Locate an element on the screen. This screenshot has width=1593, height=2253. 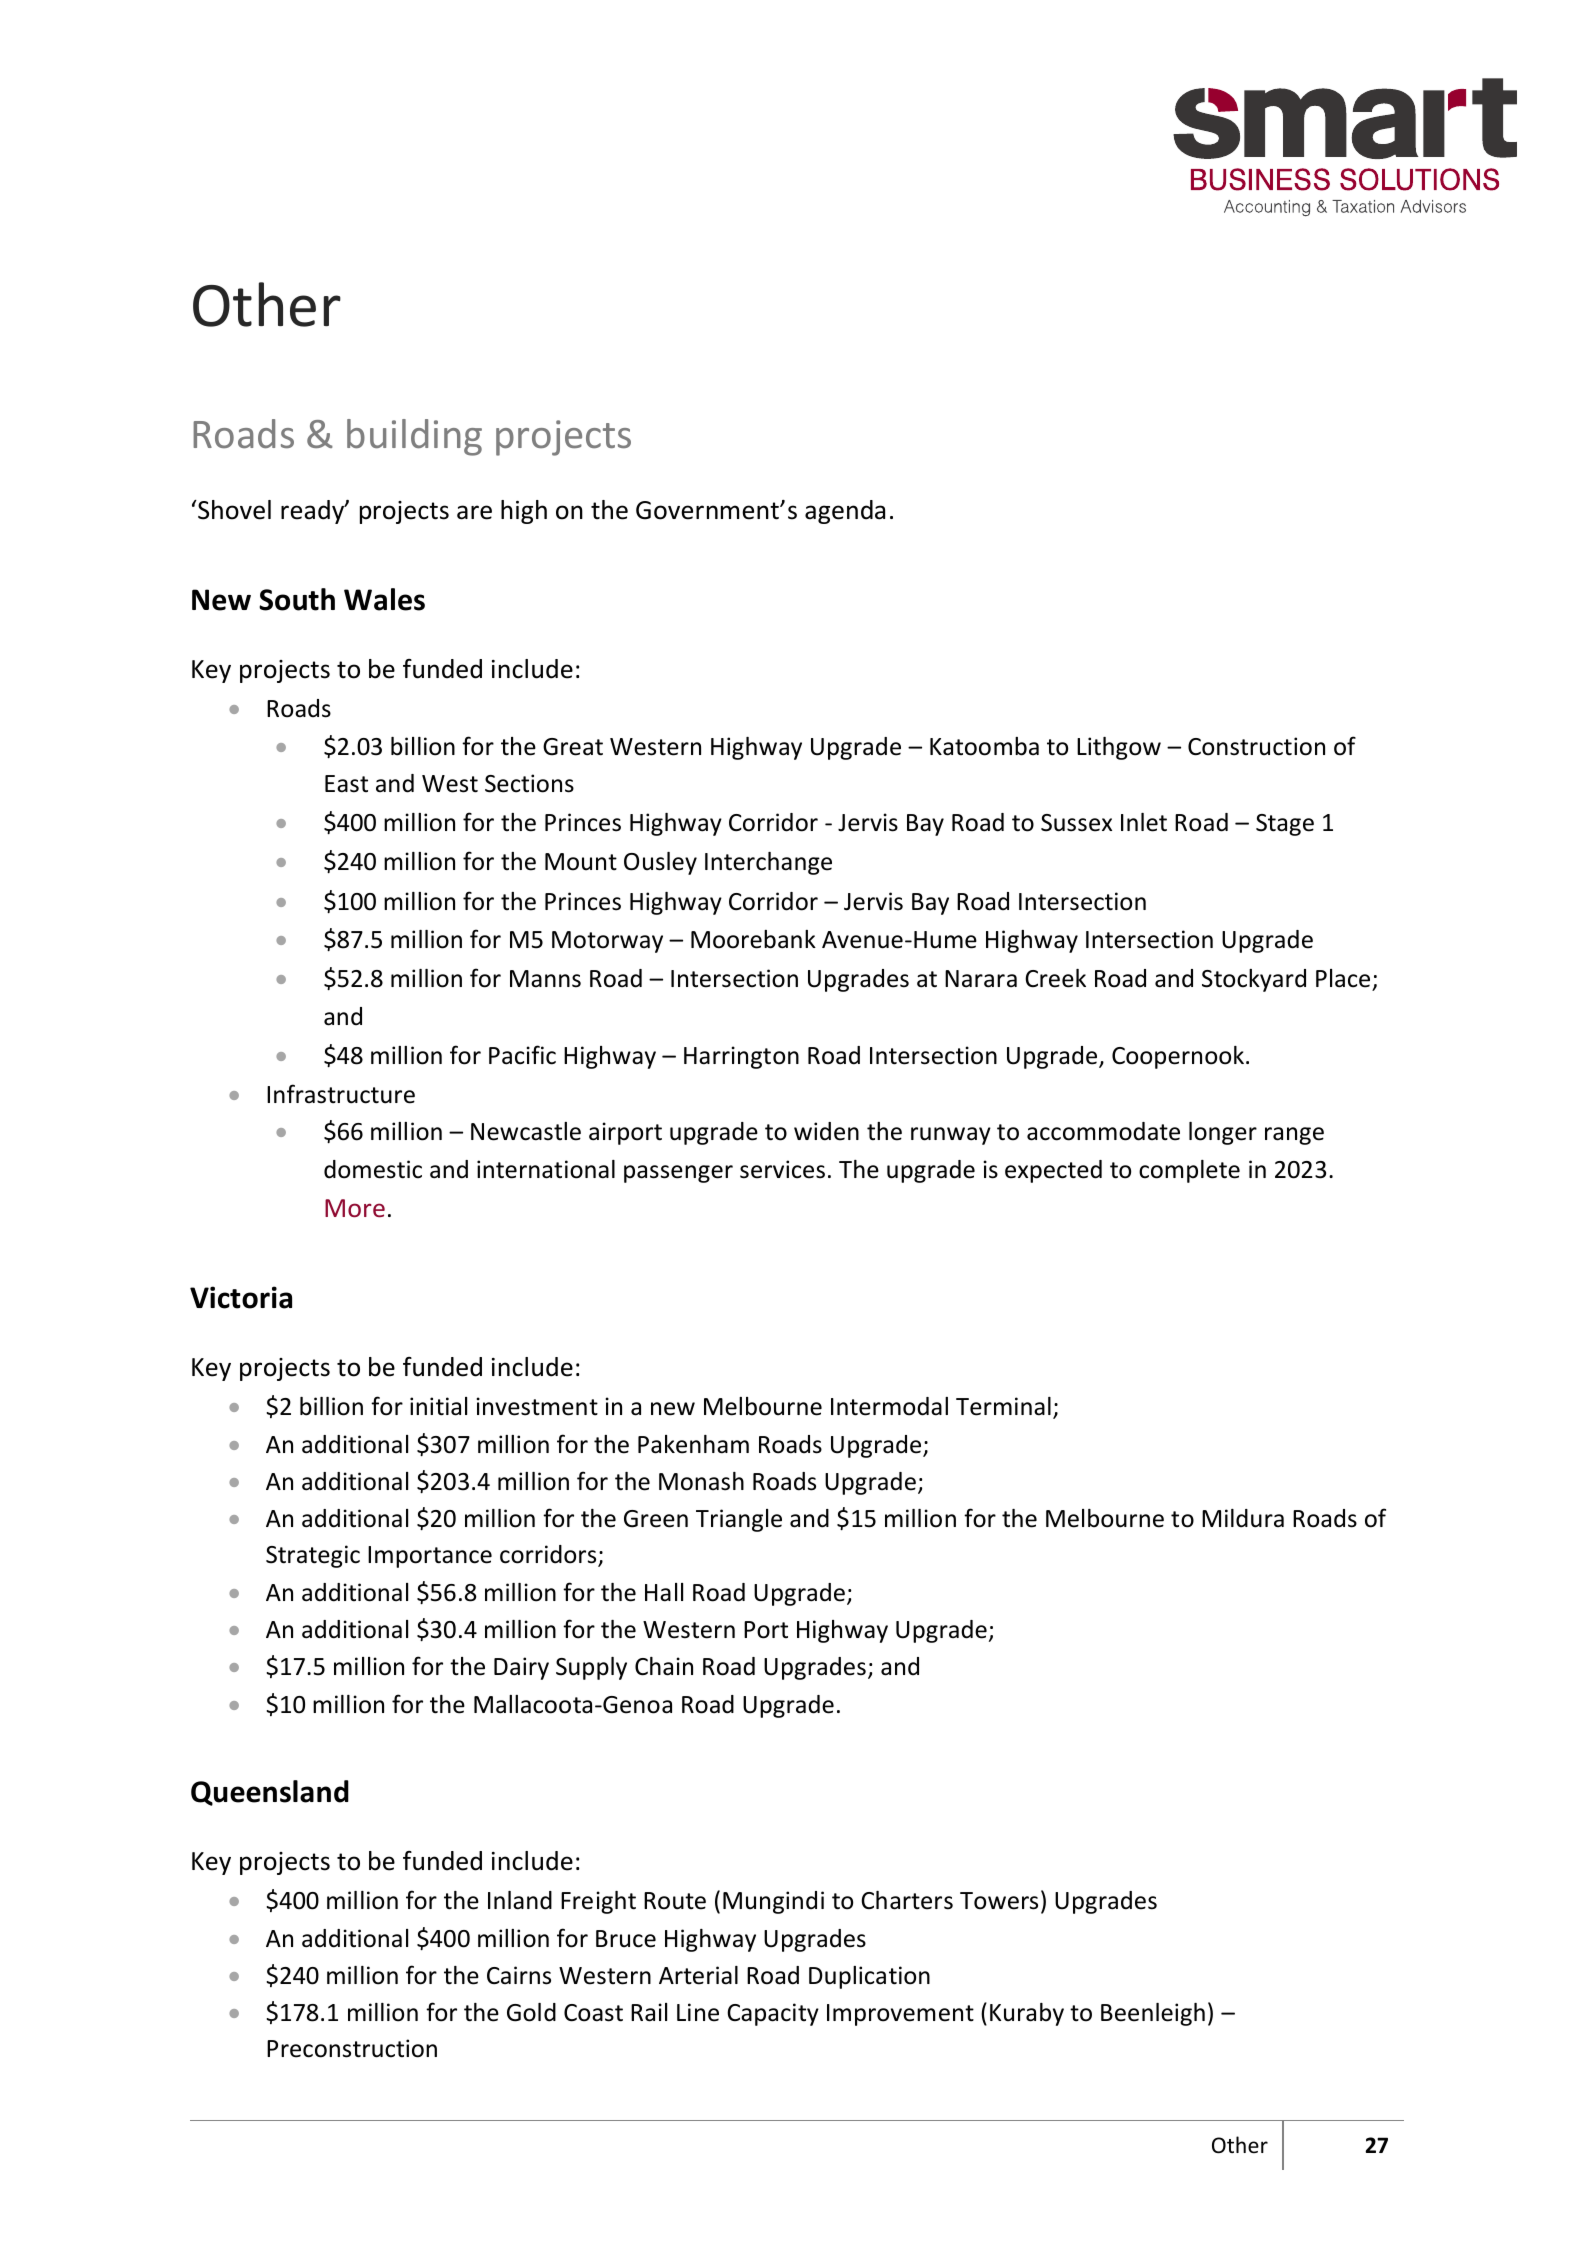
complete is located at coordinates (1189, 1171).
